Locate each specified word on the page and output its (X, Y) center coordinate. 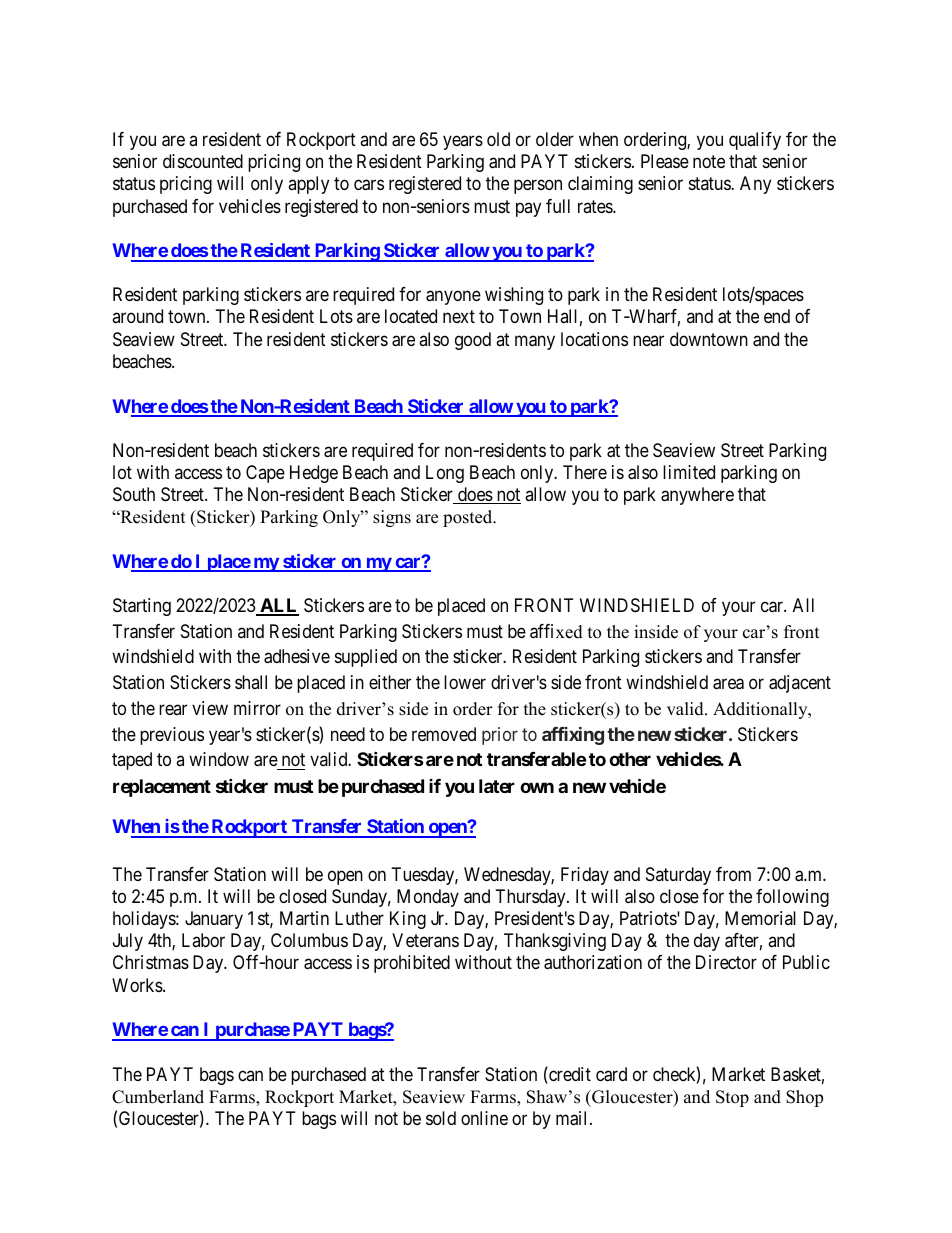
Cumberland (158, 1097)
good (473, 341)
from (733, 874)
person (538, 187)
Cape (265, 474)
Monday (428, 898)
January (214, 920)
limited (689, 472)
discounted (203, 161)
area (728, 684)
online (484, 1118)
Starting (142, 607)
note (709, 161)
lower (465, 682)
